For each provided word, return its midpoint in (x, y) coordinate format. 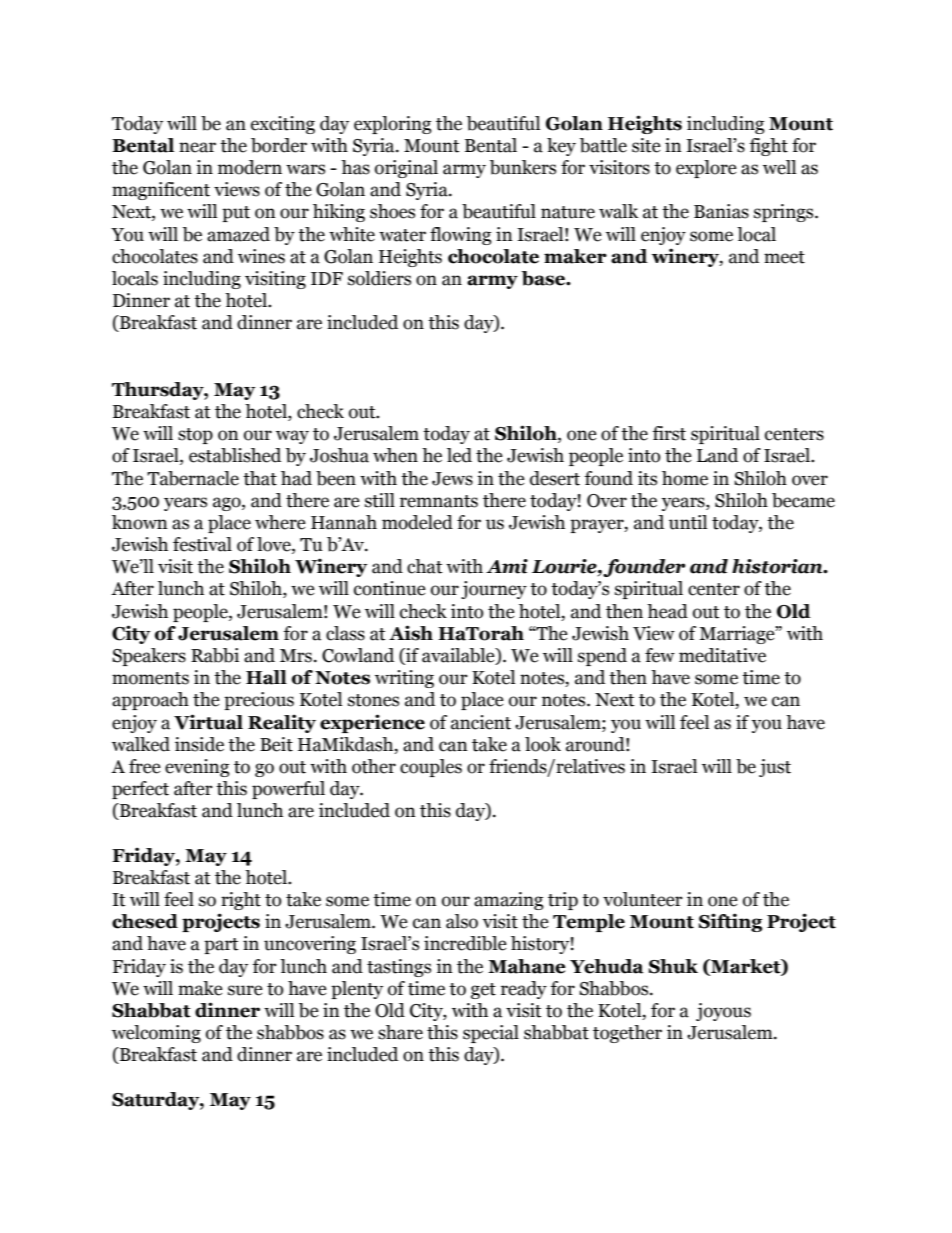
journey (494, 590)
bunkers (523, 167)
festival (202, 544)
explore (706, 169)
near (197, 147)
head (667, 611)
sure (245, 990)
